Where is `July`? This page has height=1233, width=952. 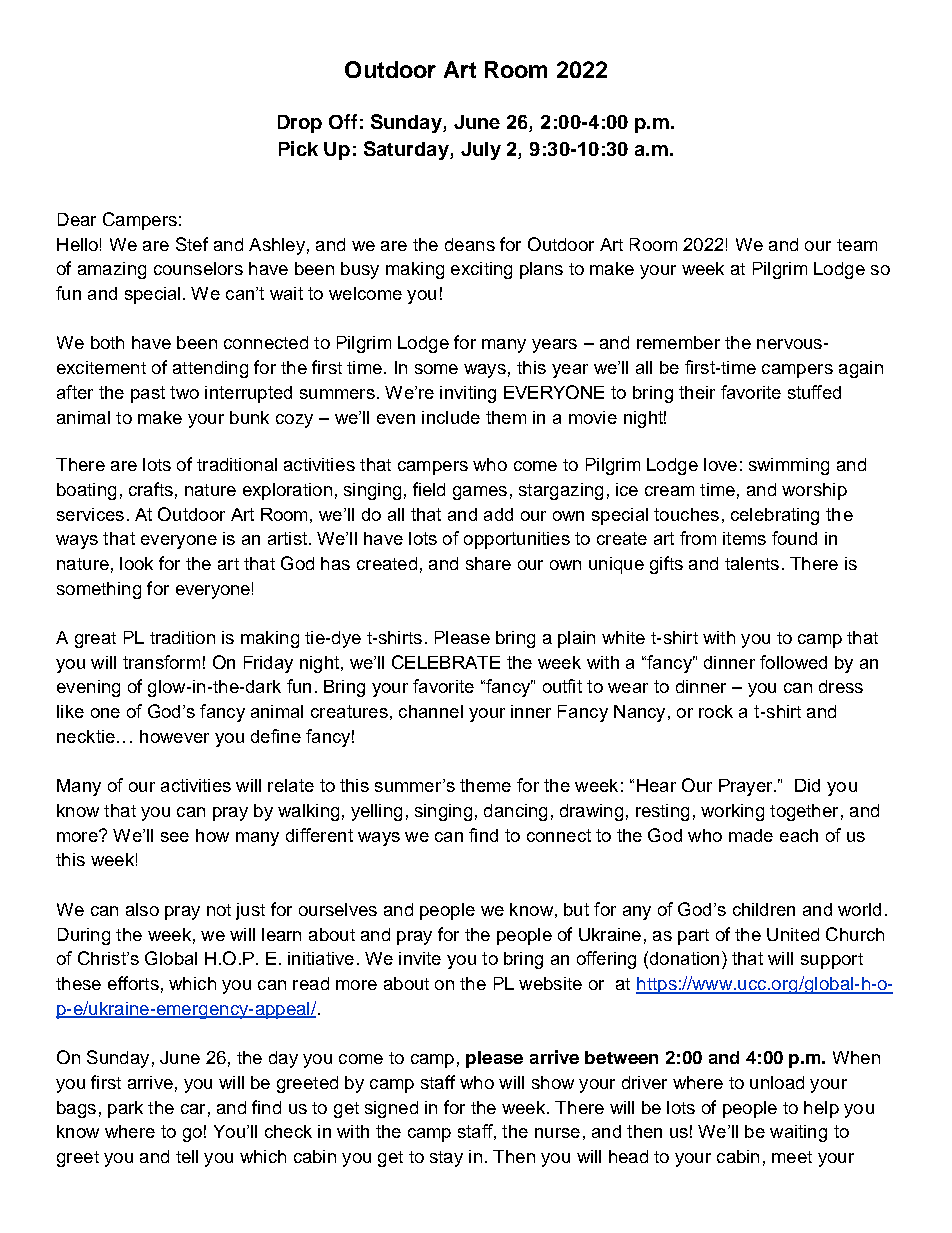
July is located at coordinates (481, 151).
